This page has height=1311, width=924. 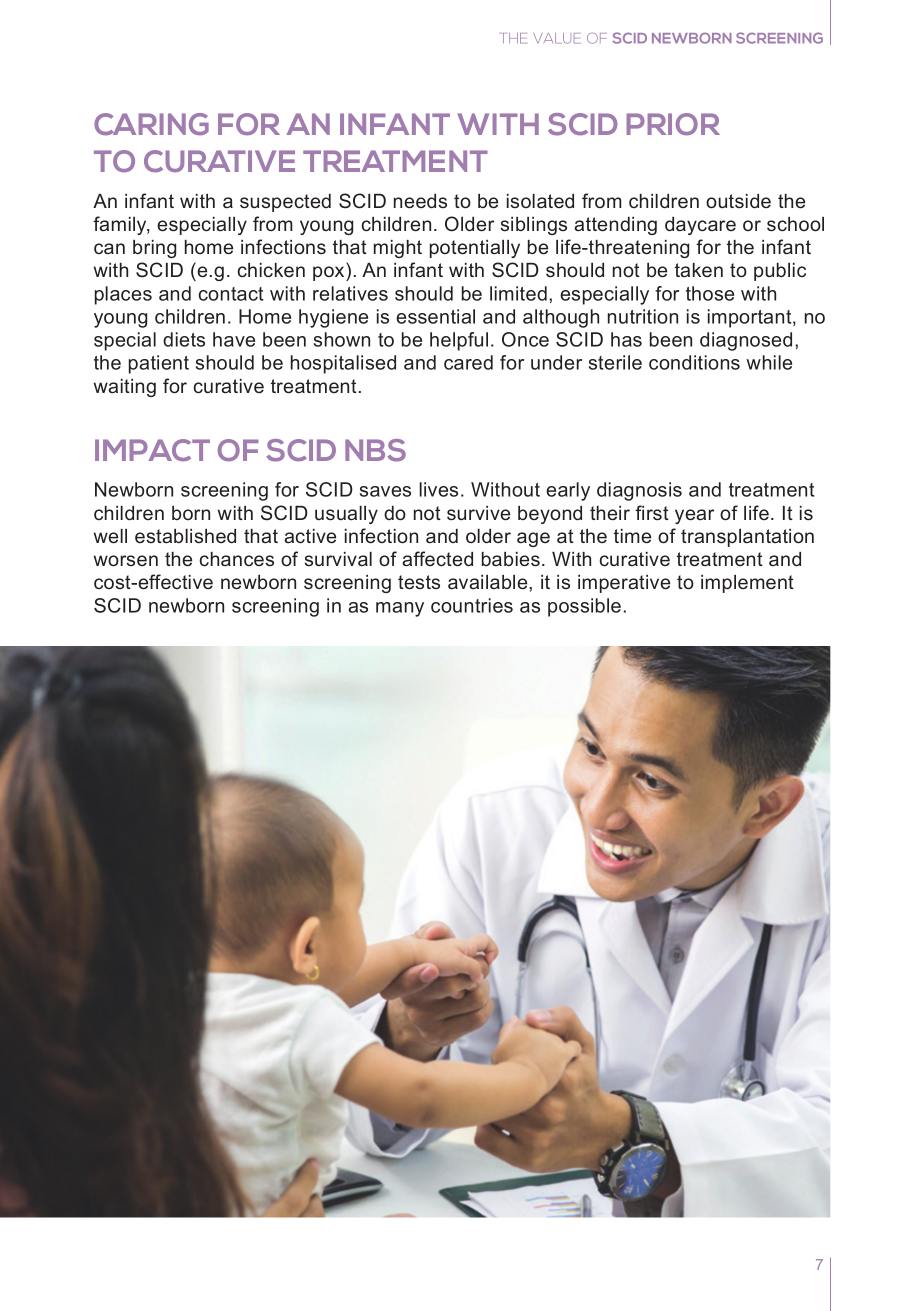 I want to click on lives, so click(x=438, y=489).
